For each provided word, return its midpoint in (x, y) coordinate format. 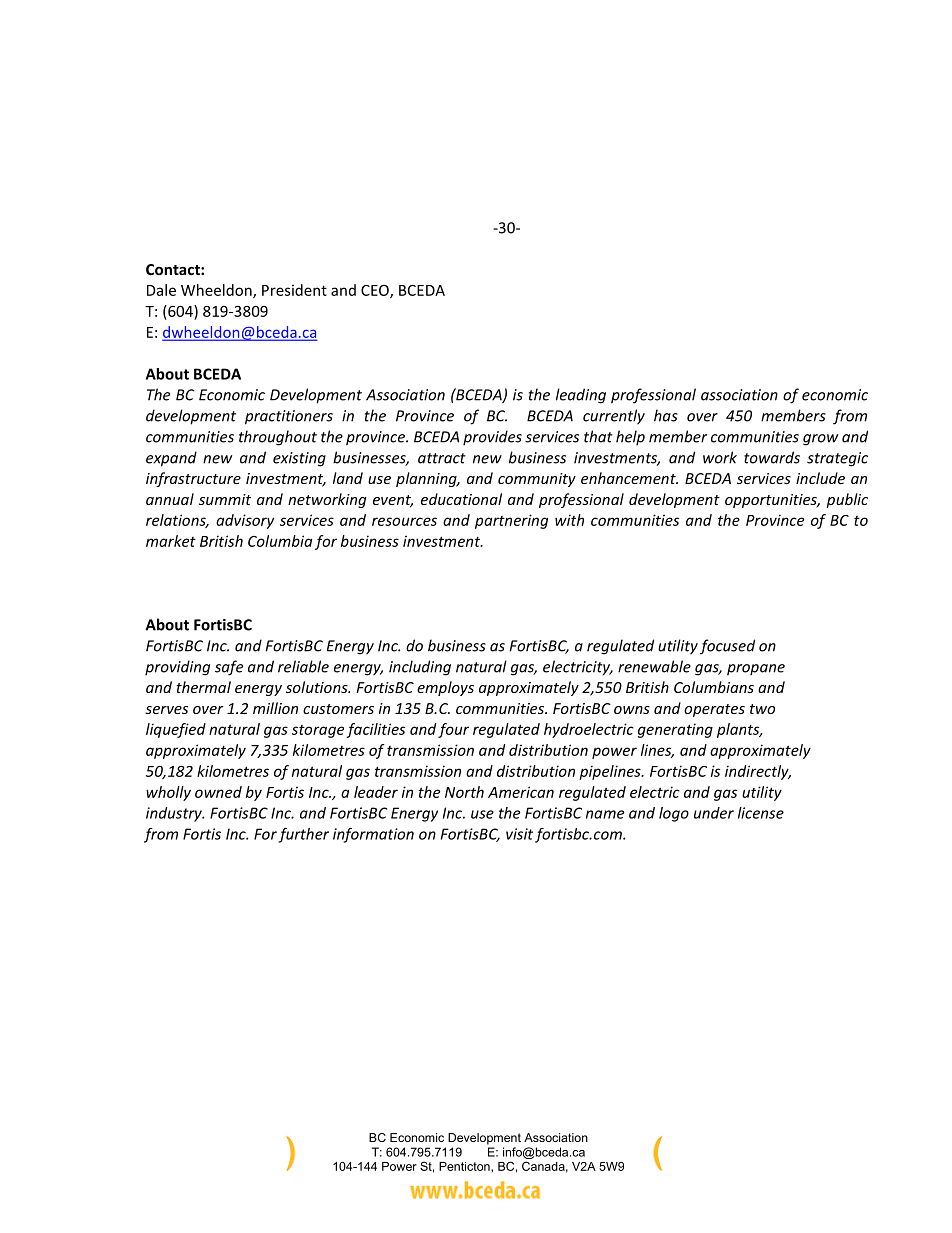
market (171, 541)
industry (175, 814)
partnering (511, 521)
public (847, 500)
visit (519, 834)
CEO (376, 291)
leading (581, 396)
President (294, 290)
